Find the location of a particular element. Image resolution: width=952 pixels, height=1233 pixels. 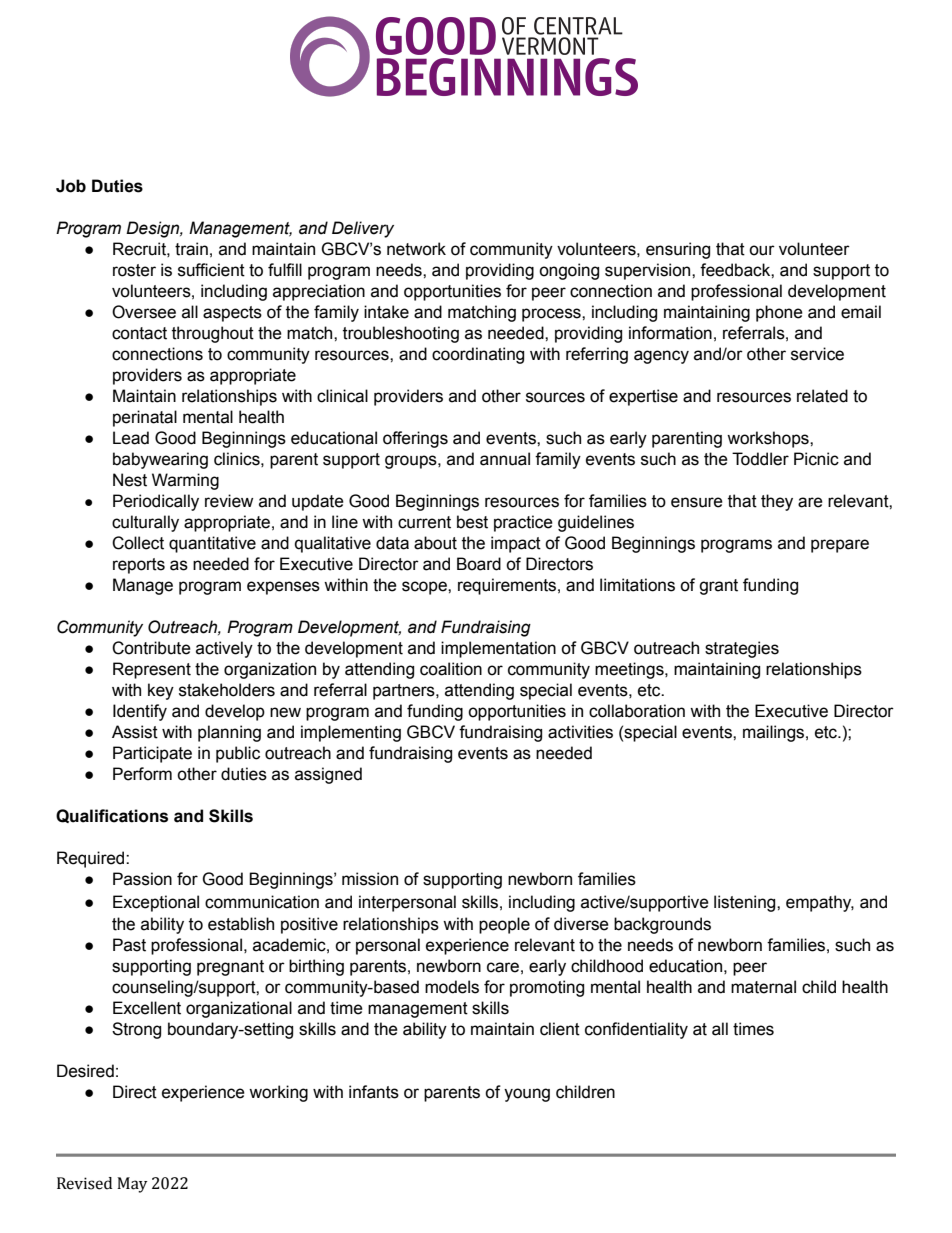

Exceptional is located at coordinates (156, 903).
